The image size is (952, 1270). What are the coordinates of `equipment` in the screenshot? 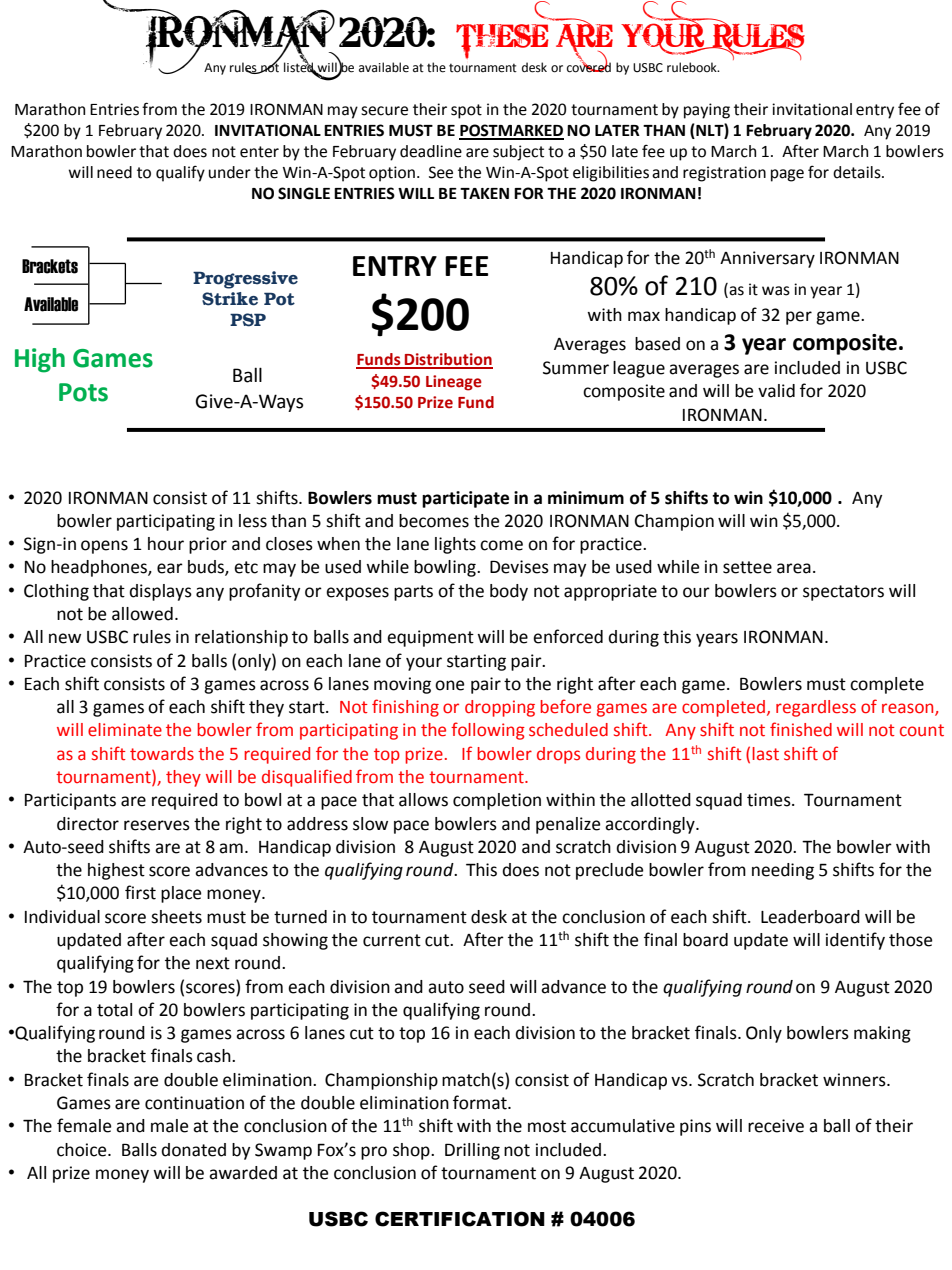 It's located at (430, 638).
